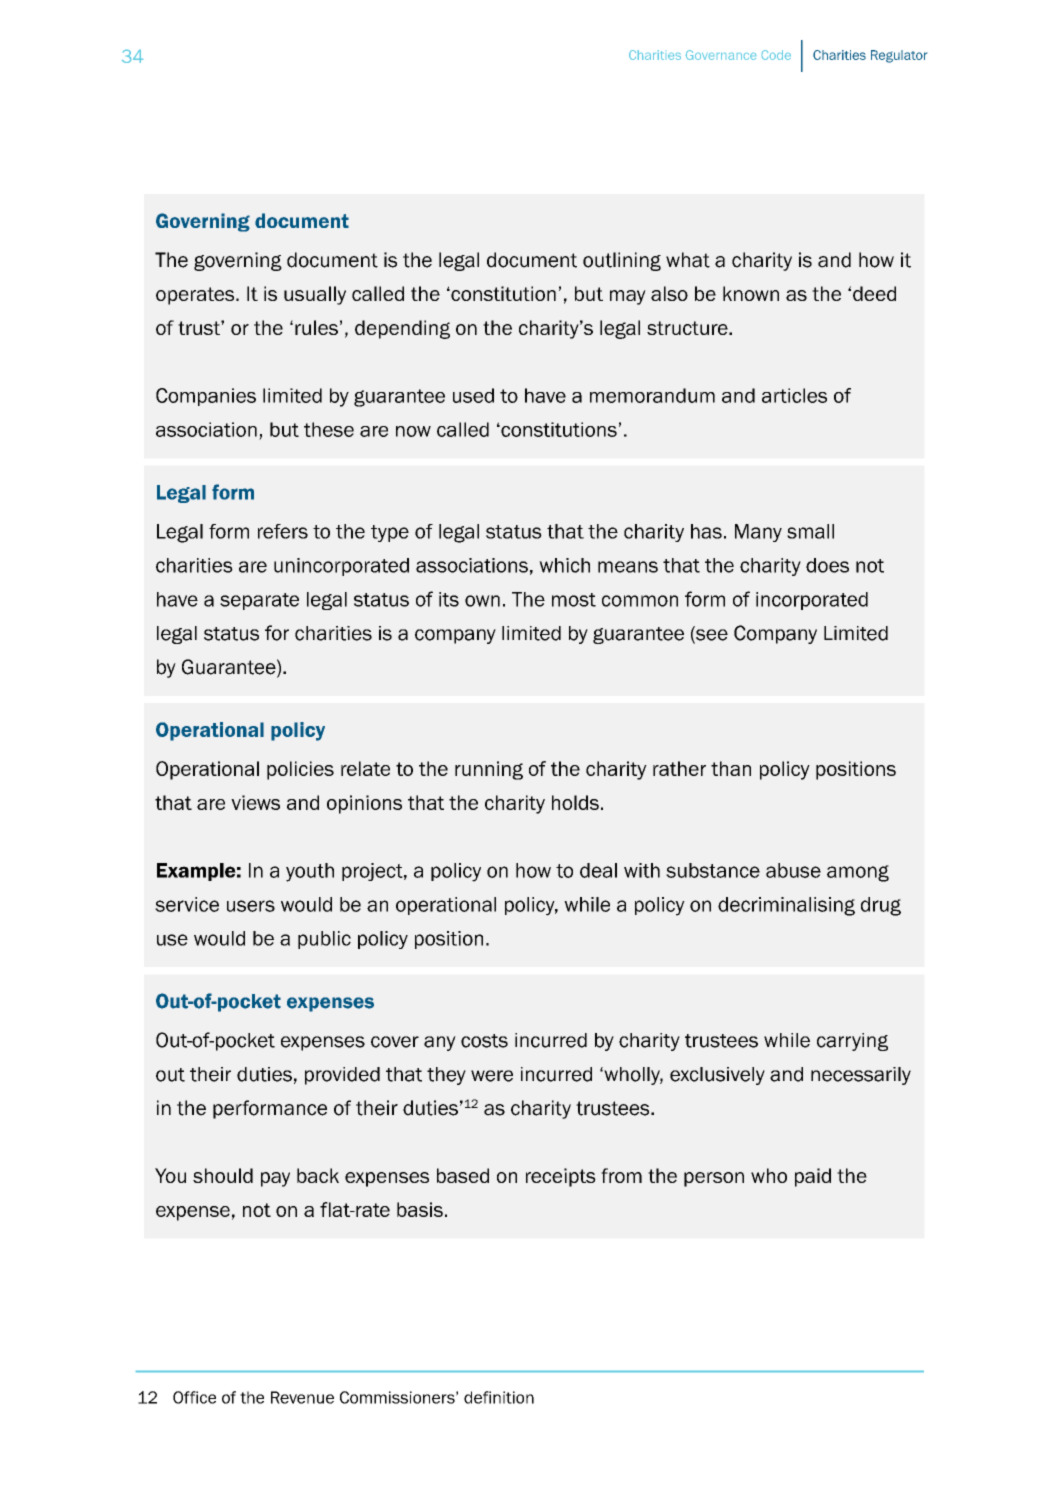 The image size is (1063, 1503). What do you see at coordinates (793, 870) in the image?
I see `abuse` at bounding box center [793, 870].
